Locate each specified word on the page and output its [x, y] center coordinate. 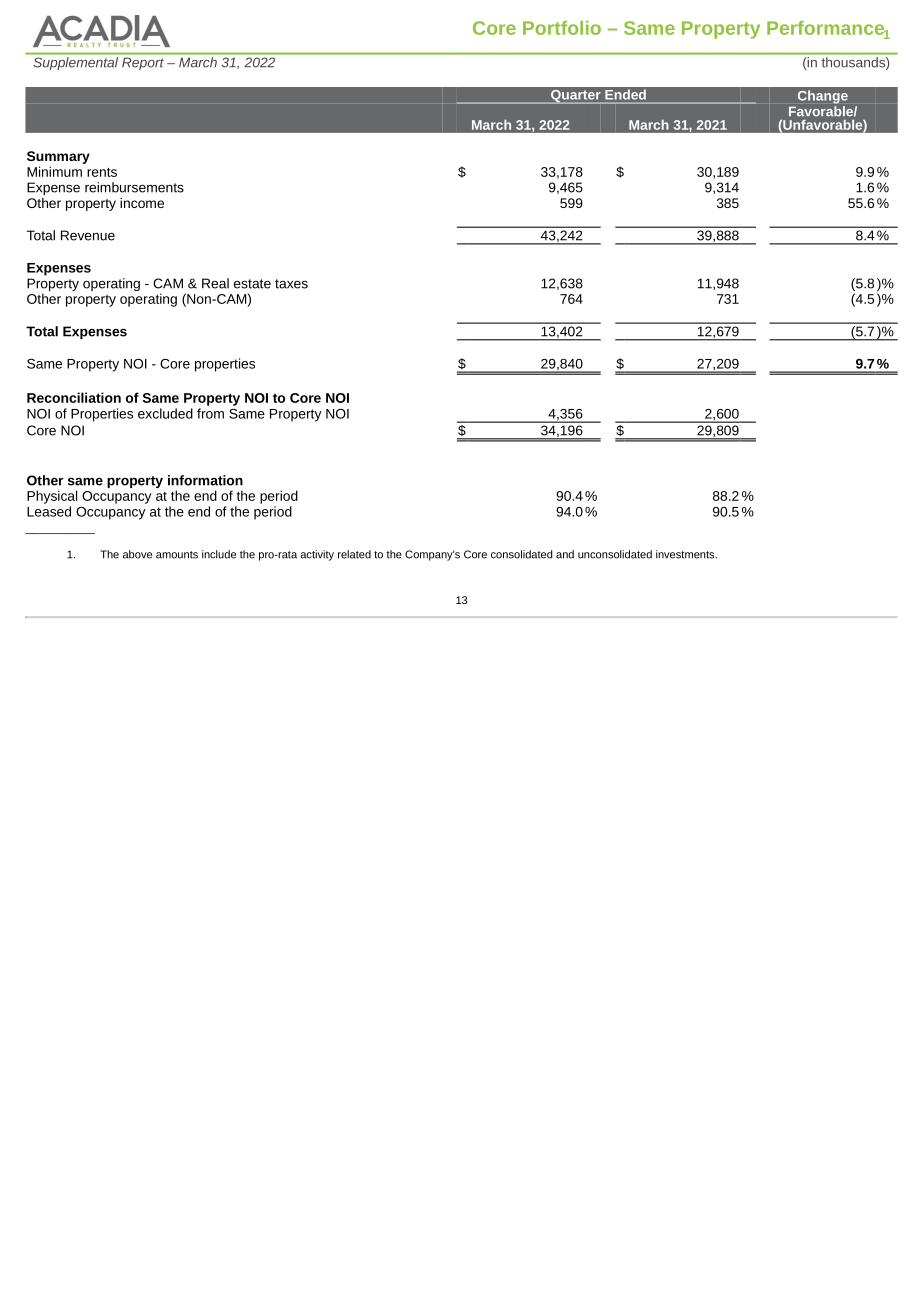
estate [252, 284]
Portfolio [562, 28]
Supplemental [76, 62]
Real [215, 283]
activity [317, 555]
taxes [291, 284]
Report [143, 64]
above [137, 554]
